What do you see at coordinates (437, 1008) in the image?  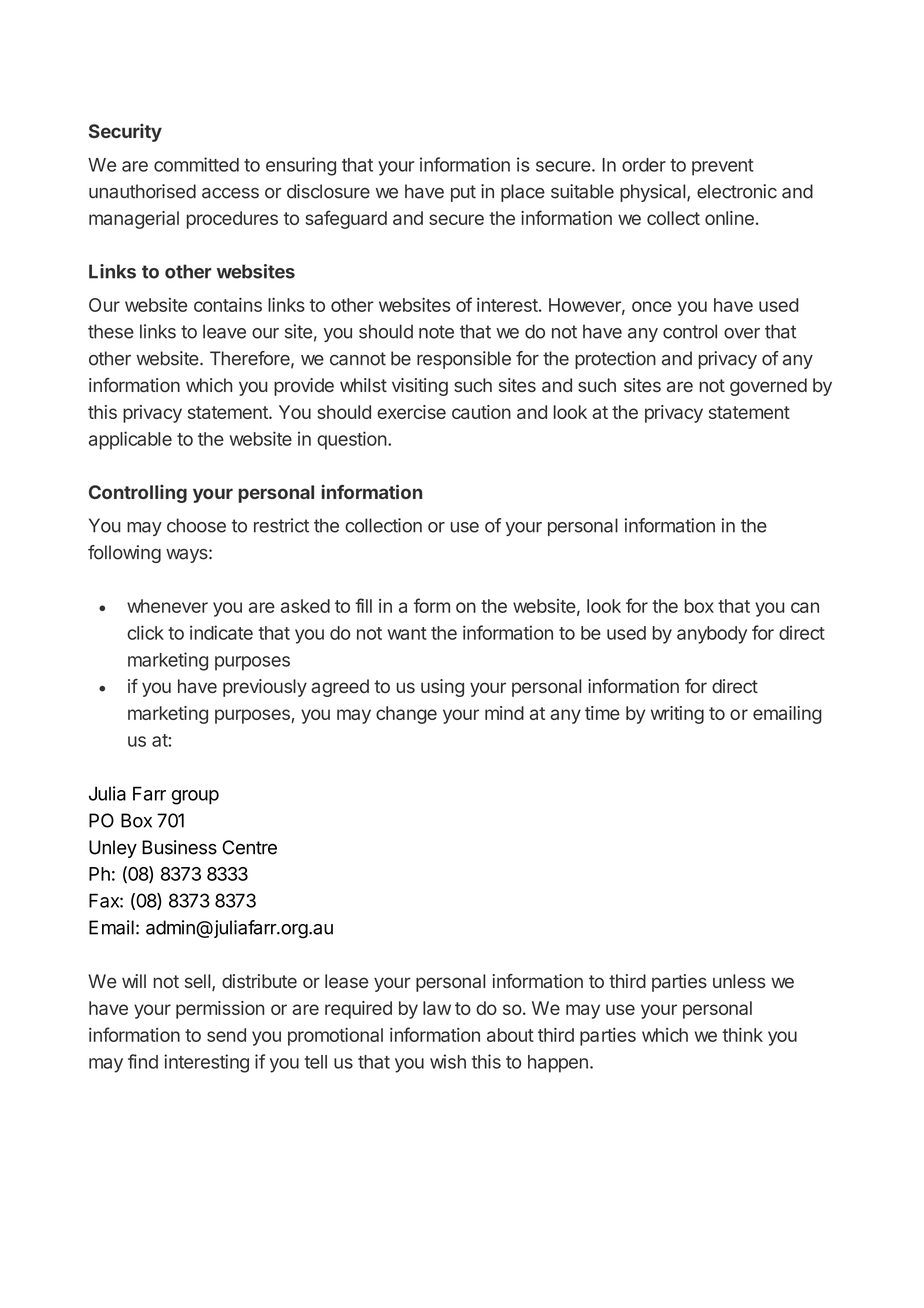 I see `law` at bounding box center [437, 1008].
